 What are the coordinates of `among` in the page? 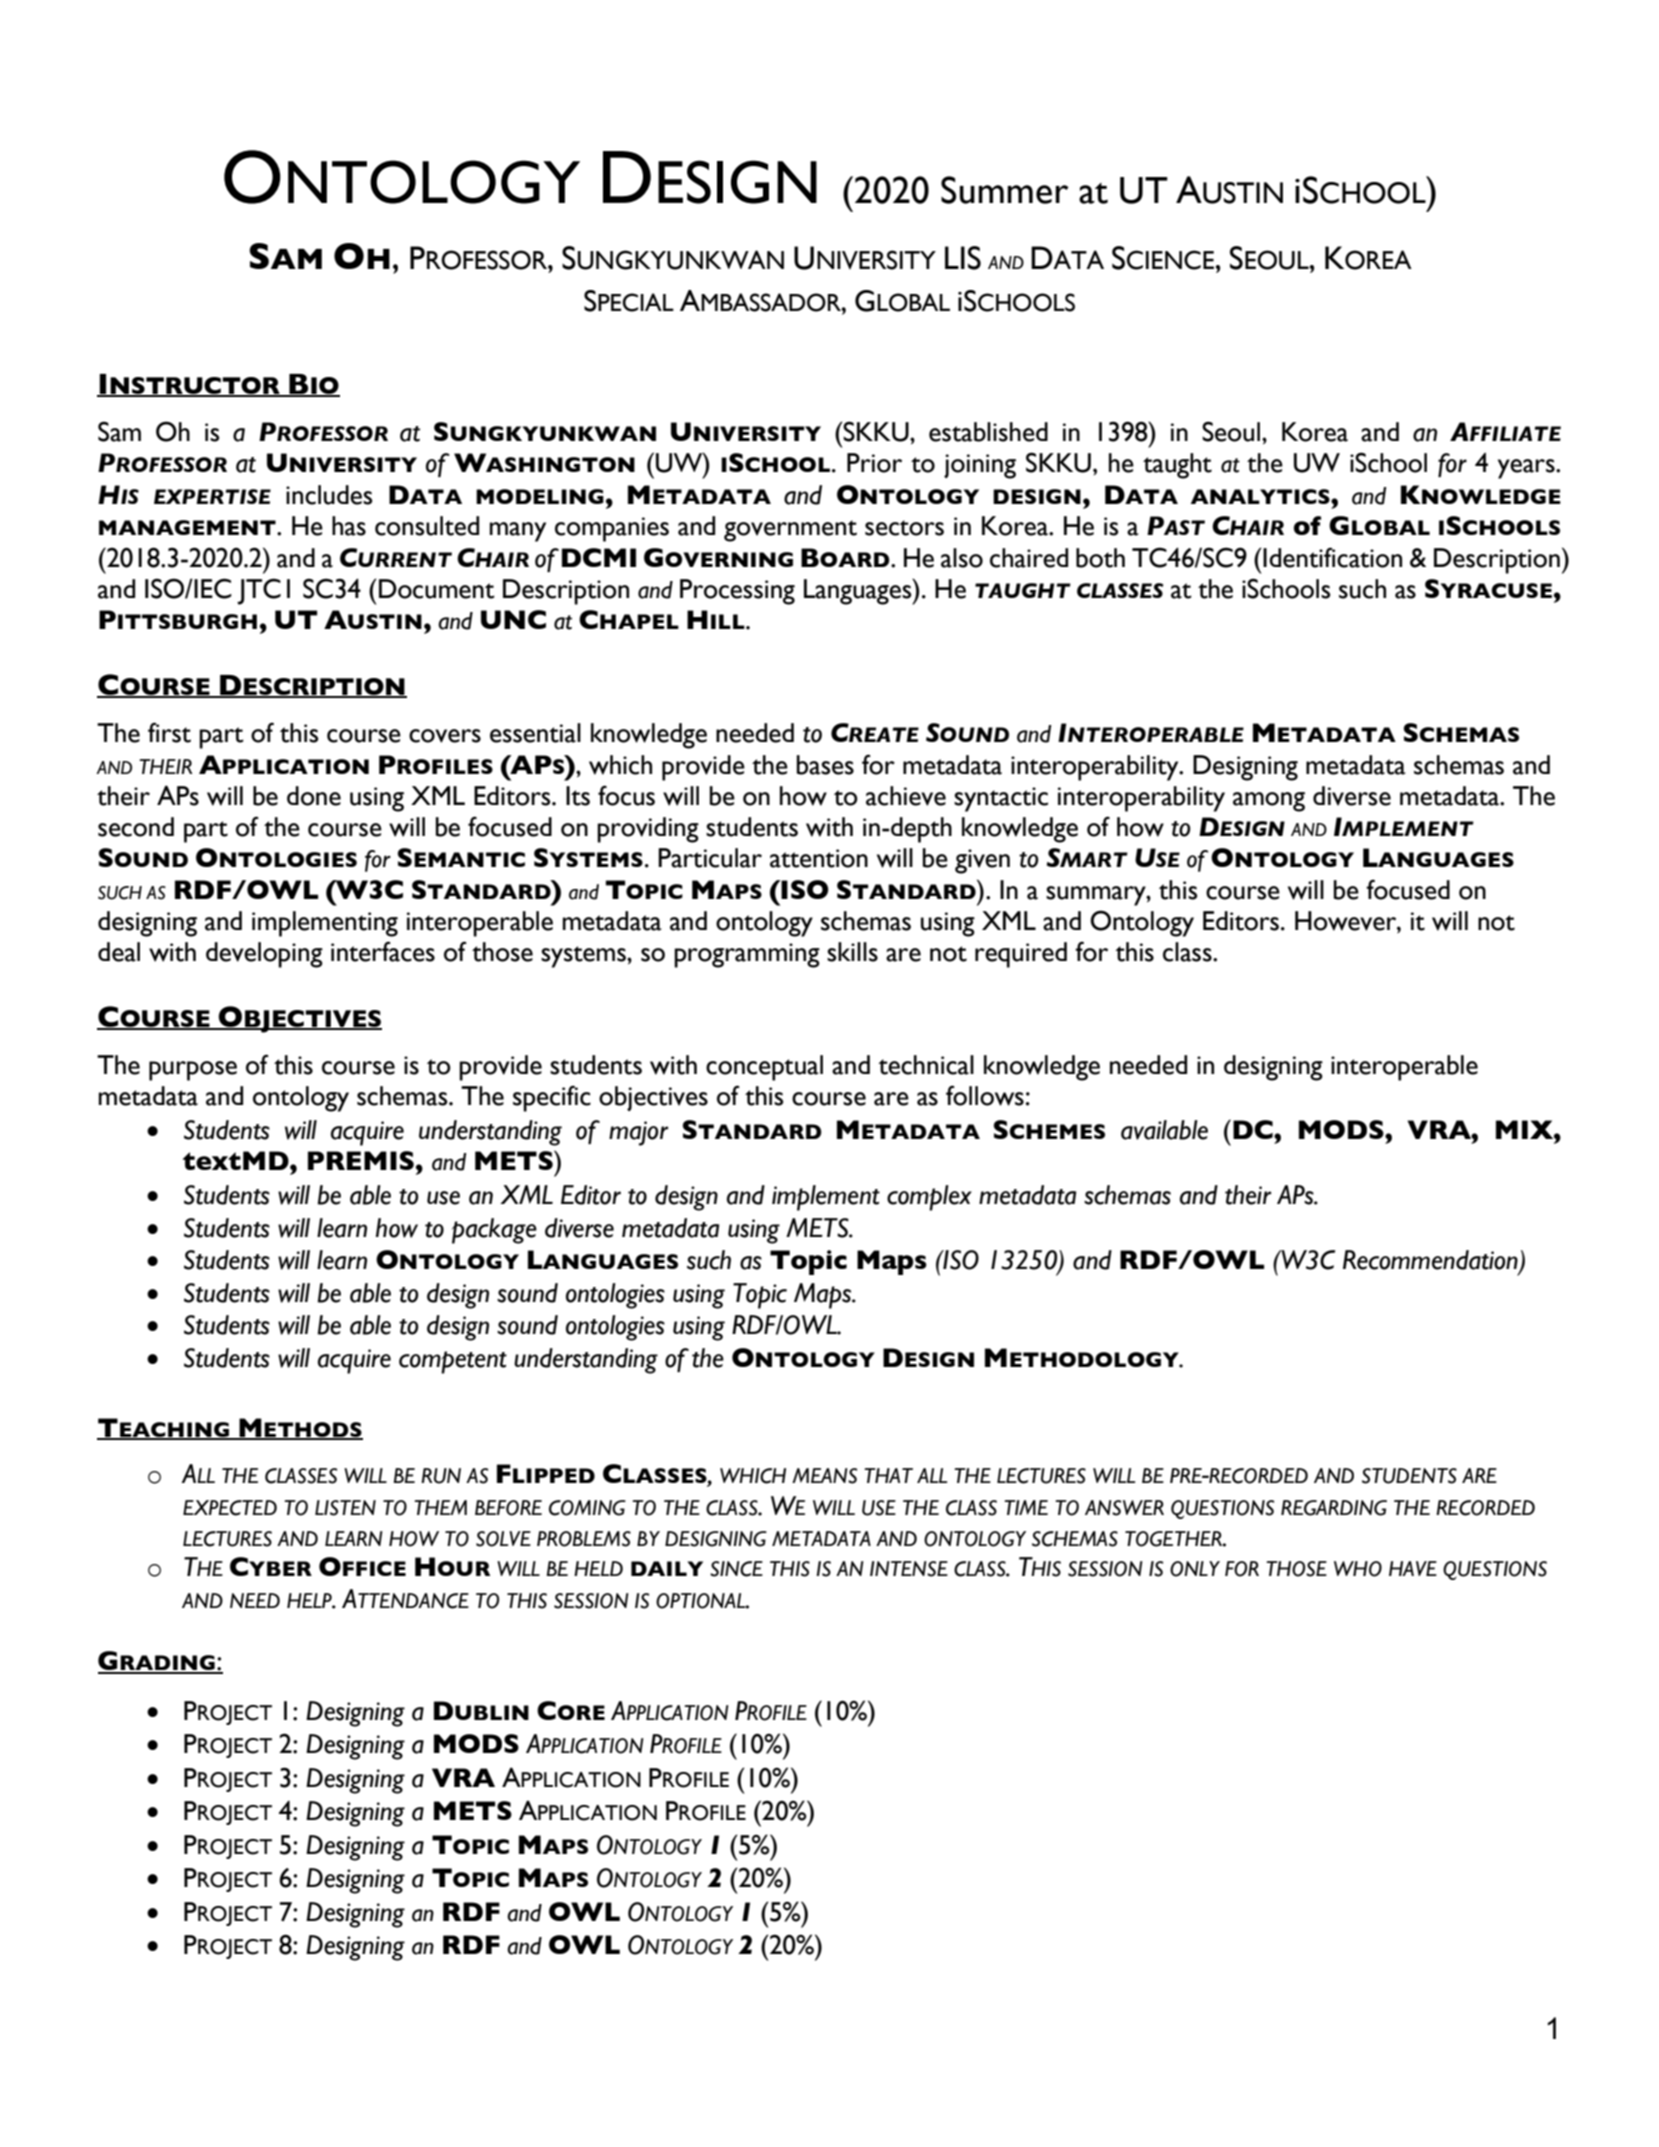 It's located at (1269, 802).
